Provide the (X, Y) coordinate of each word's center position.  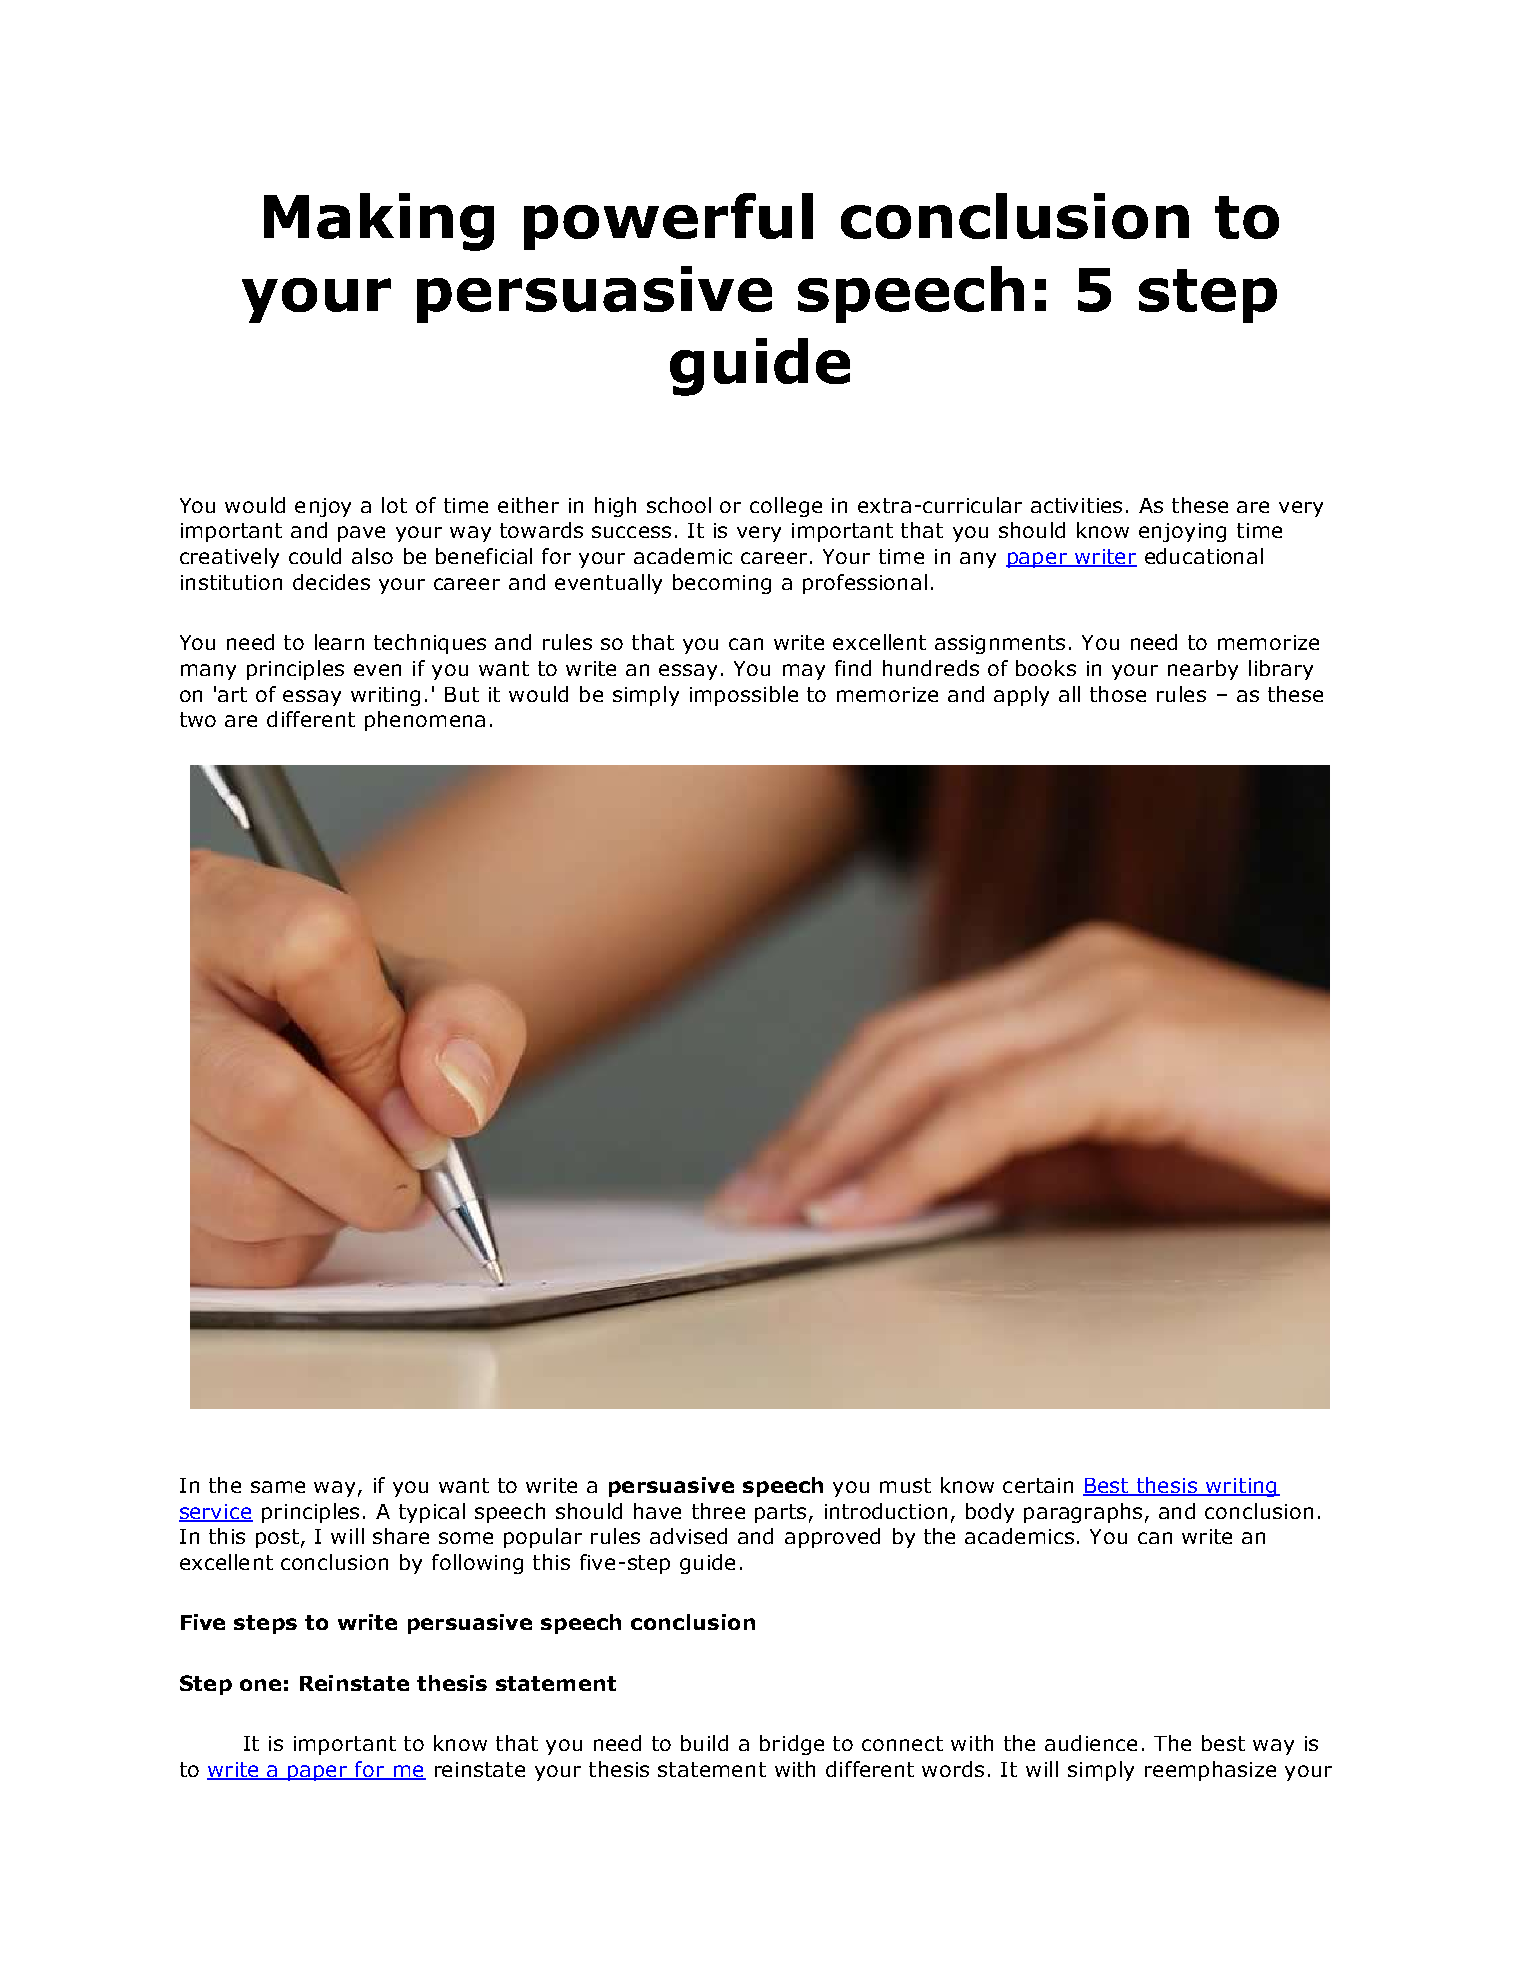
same (278, 1487)
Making (379, 222)
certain (1038, 1485)
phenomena (425, 721)
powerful (668, 221)
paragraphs (1083, 1513)
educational (1204, 556)
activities (1076, 505)
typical (432, 1513)
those (1118, 694)
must (905, 1485)
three (718, 1511)
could (315, 556)
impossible (744, 696)
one (260, 1685)
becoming (722, 584)
